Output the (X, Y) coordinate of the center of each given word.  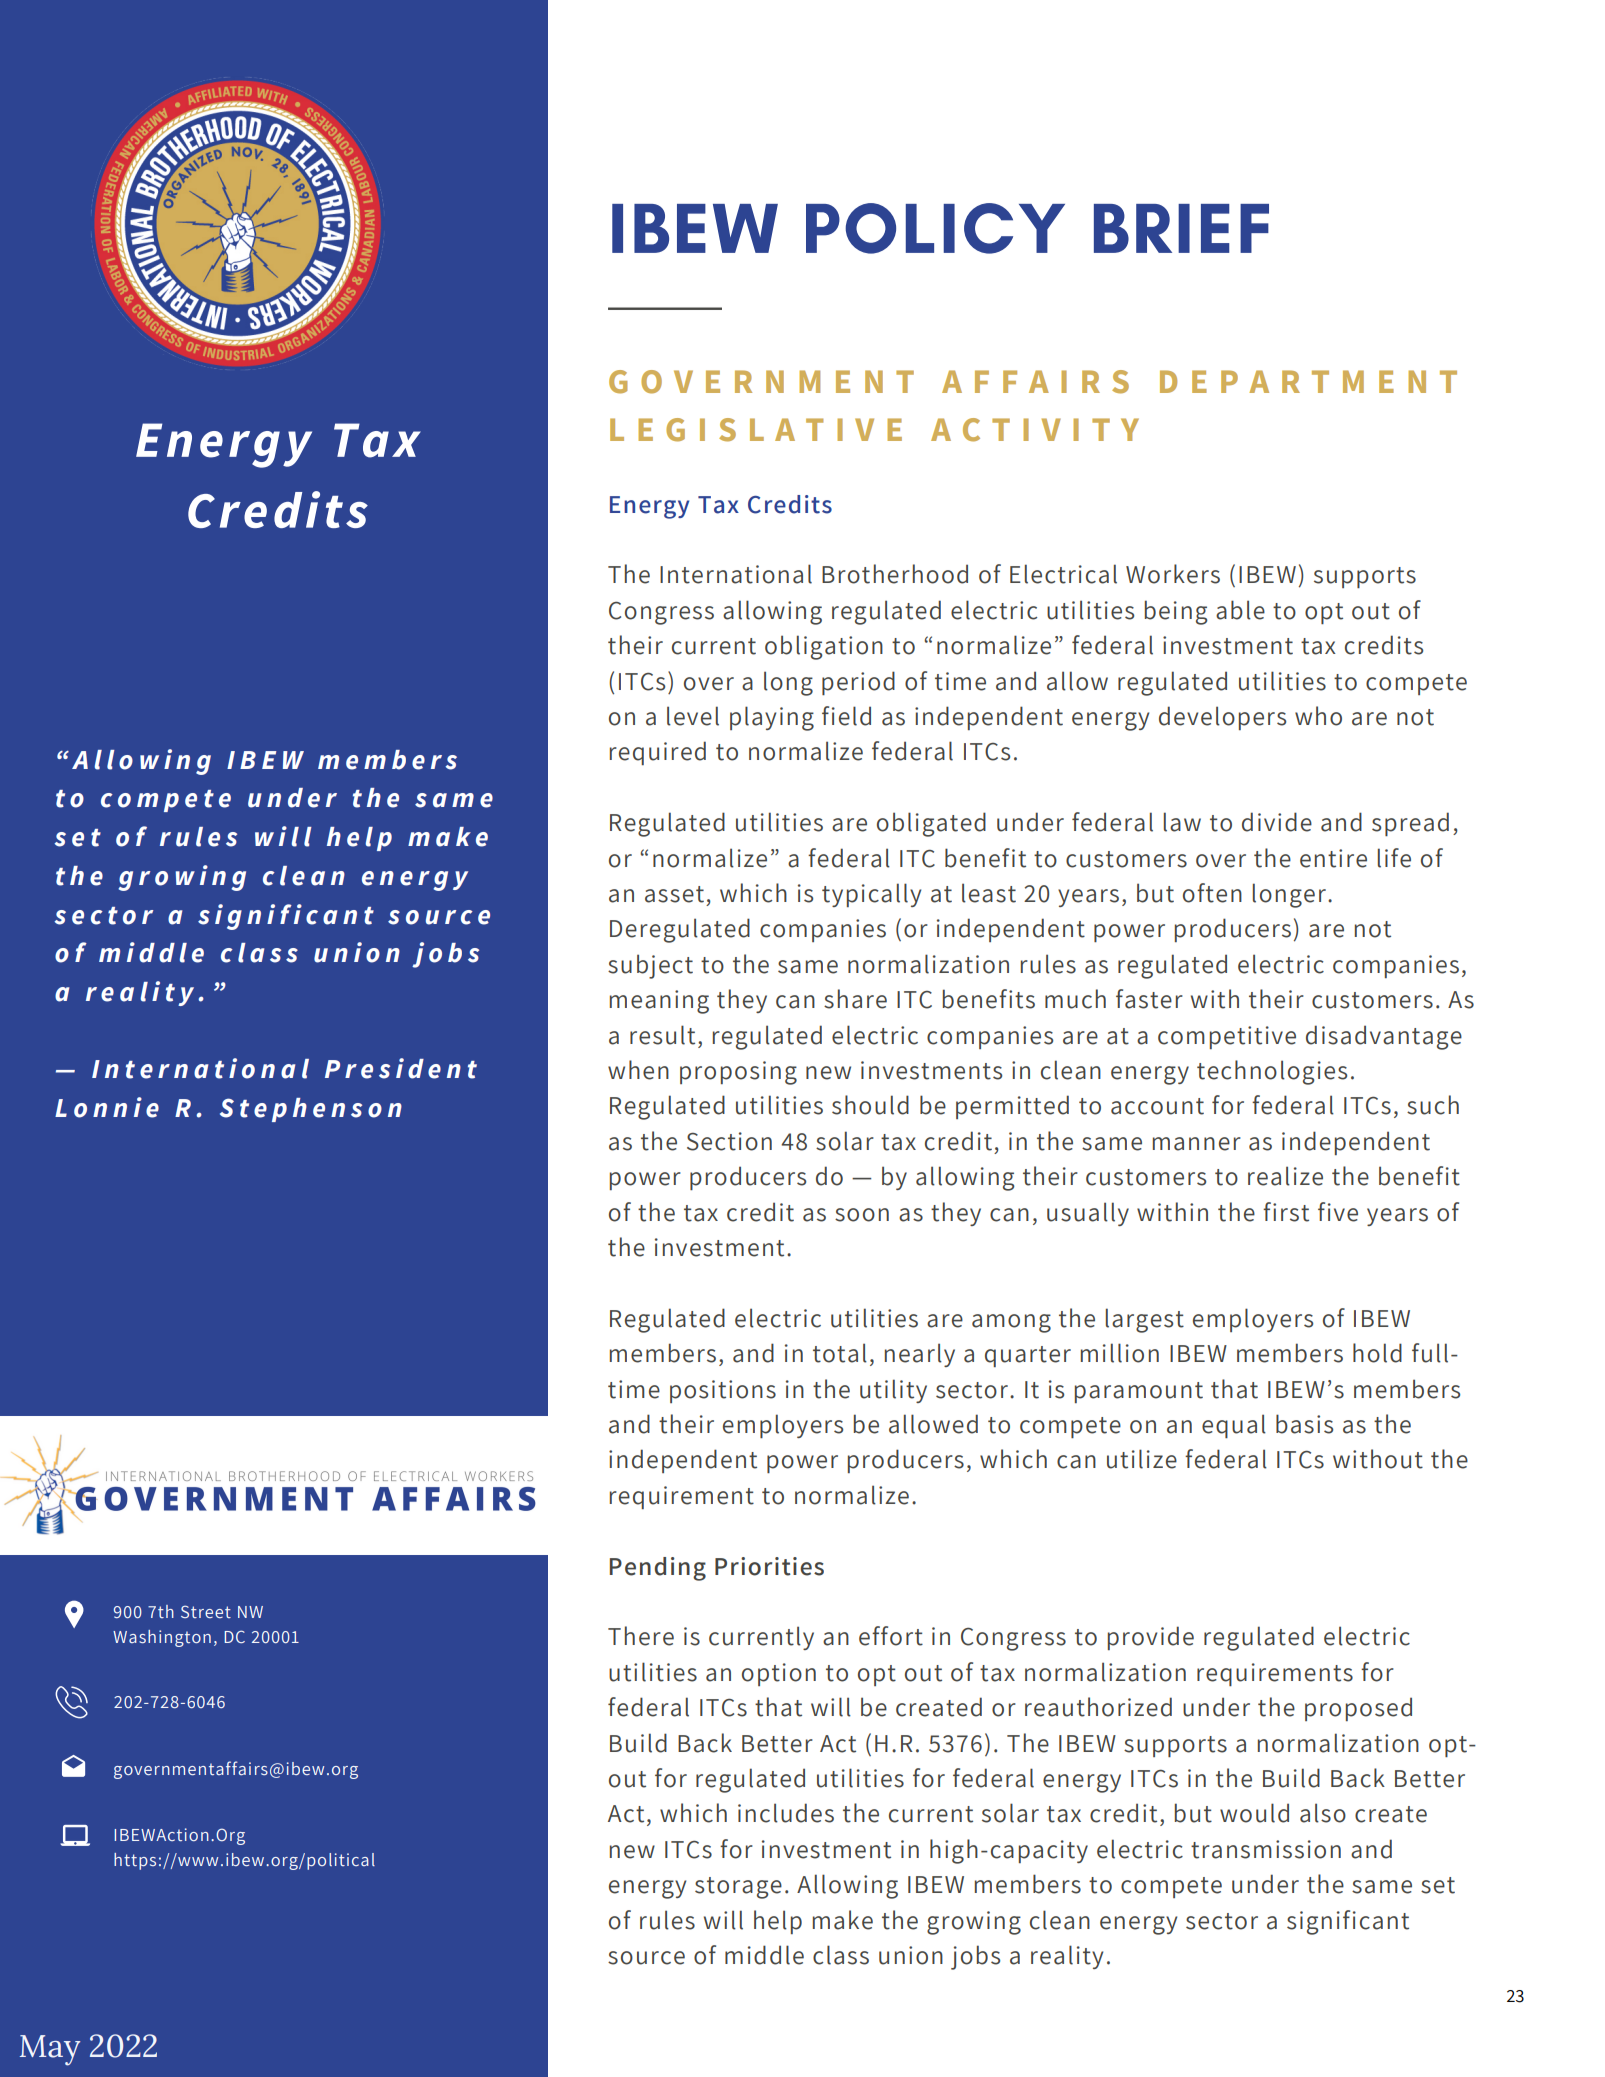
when (638, 1070)
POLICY (935, 228)
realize (1285, 1176)
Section (729, 1141)
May (50, 2050)
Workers (1173, 574)
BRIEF (1181, 228)
